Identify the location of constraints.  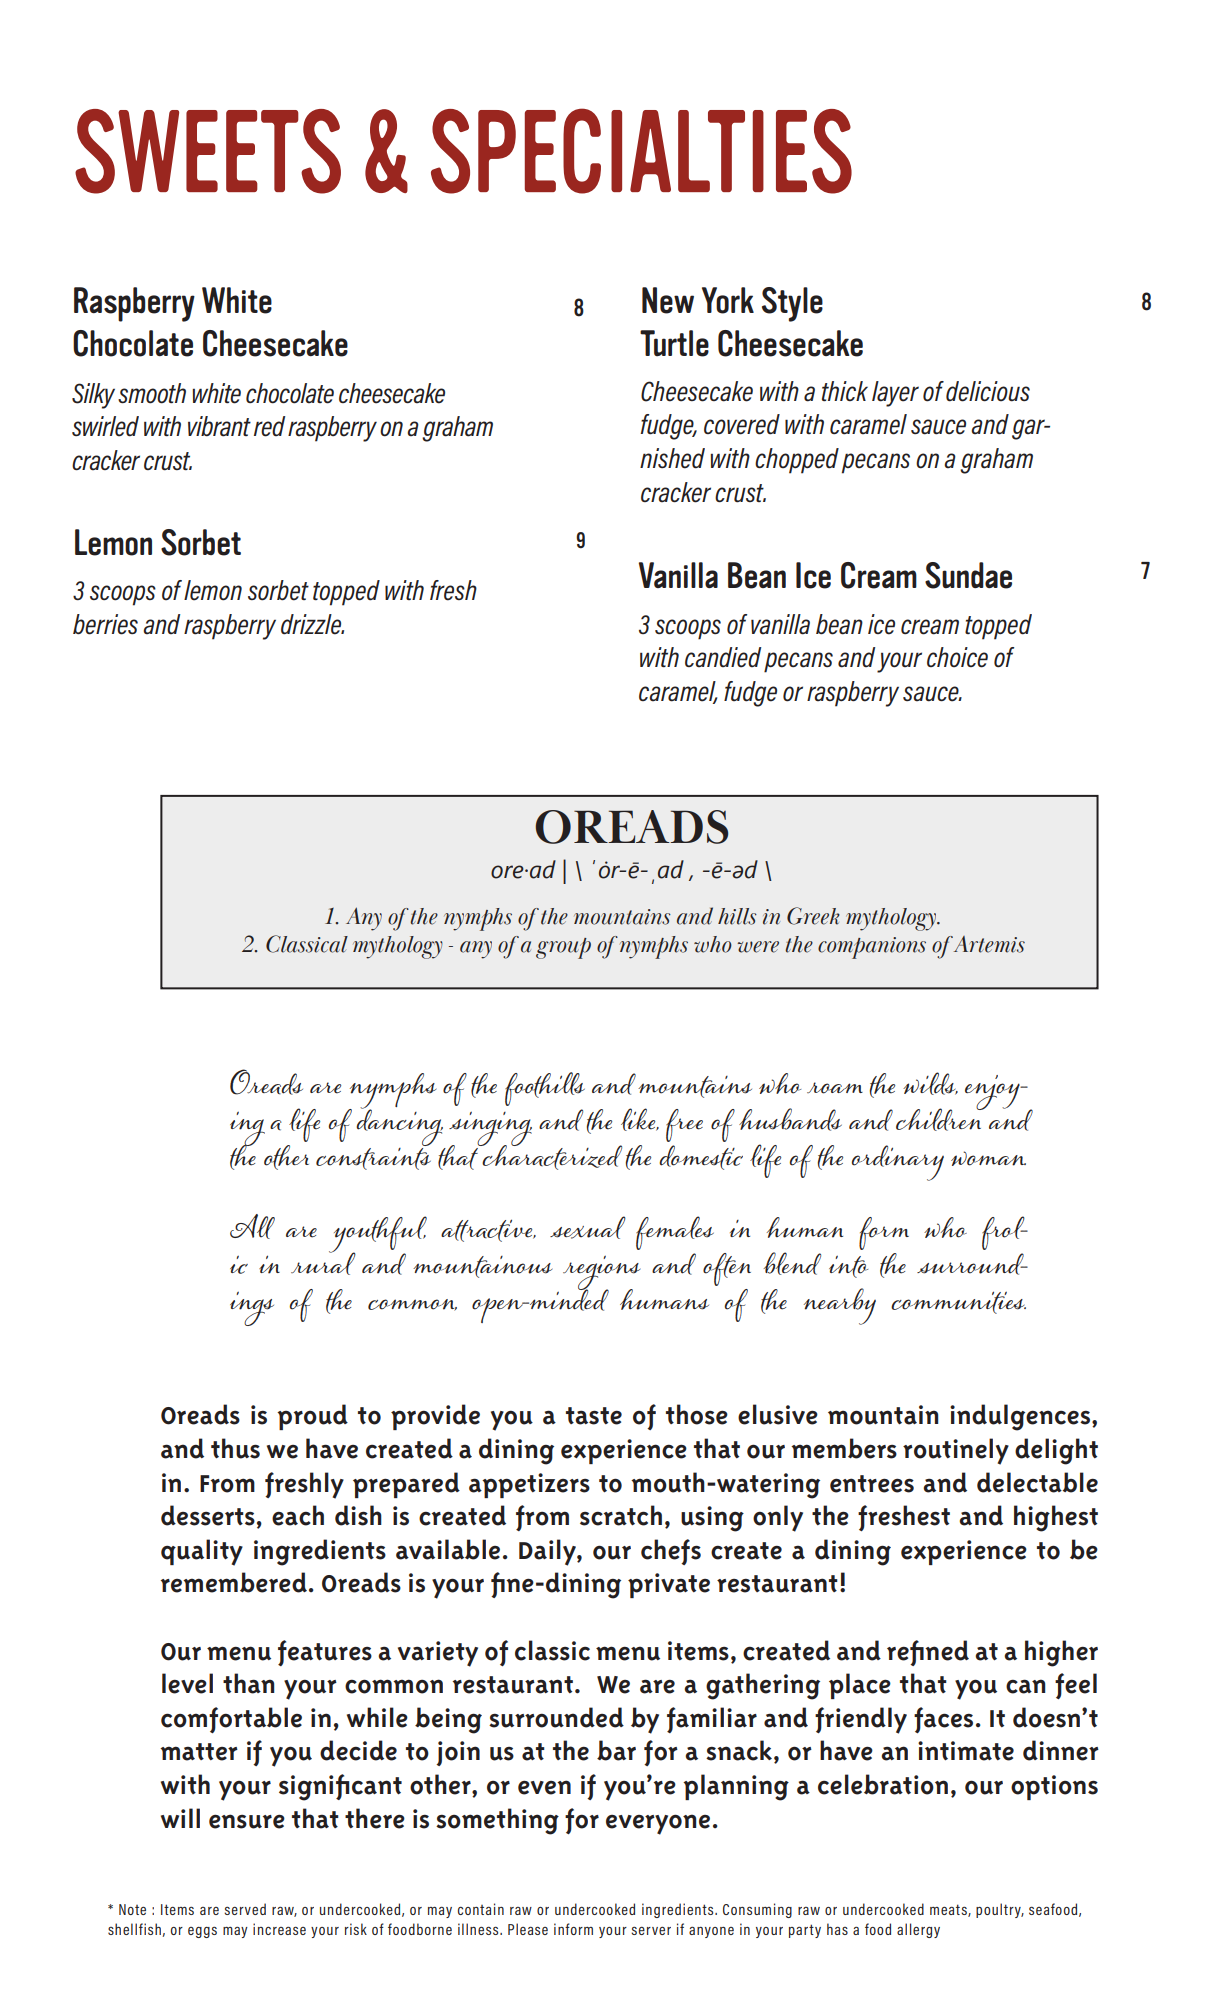
(373, 1159).
